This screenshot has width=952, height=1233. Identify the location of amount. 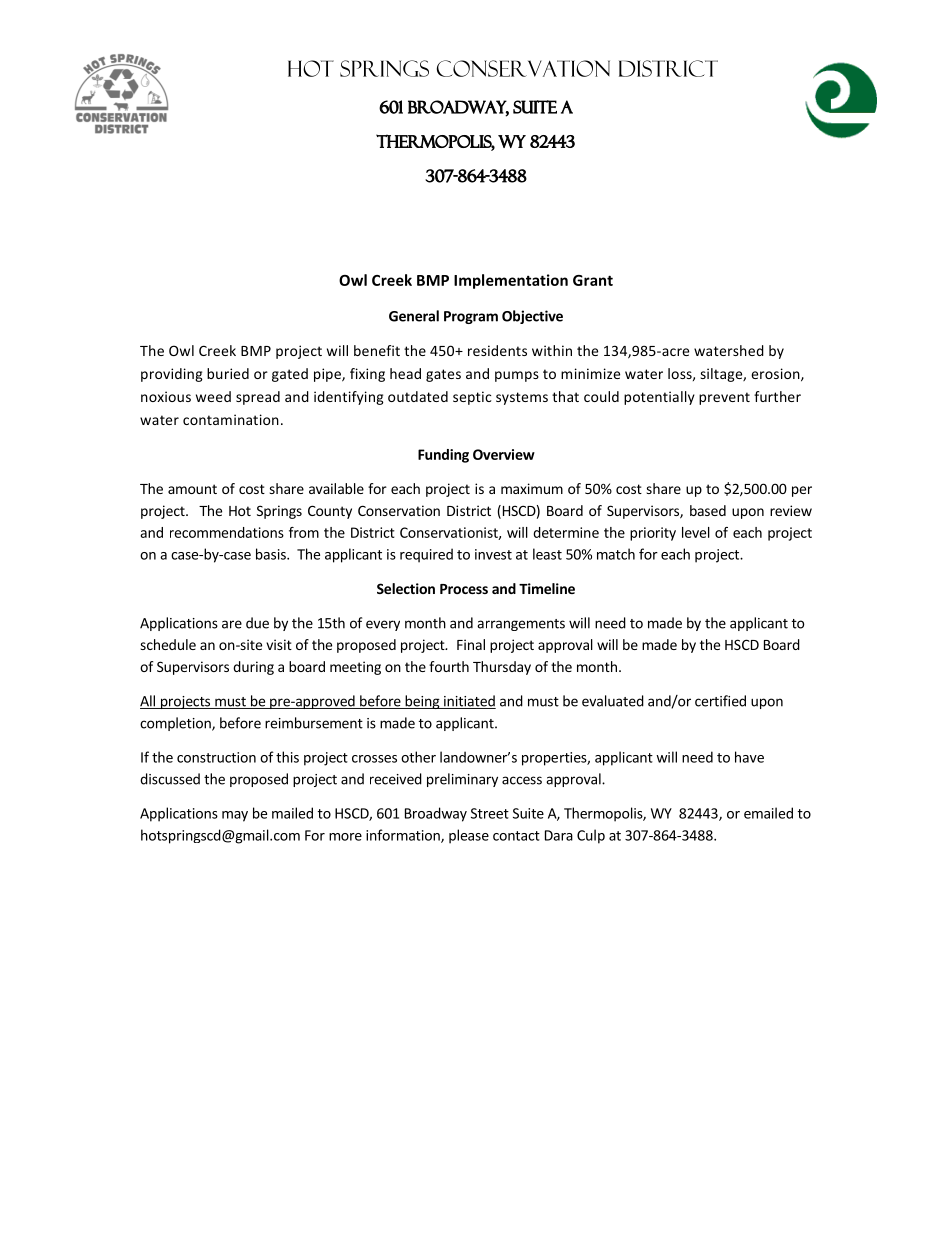
(192, 489).
